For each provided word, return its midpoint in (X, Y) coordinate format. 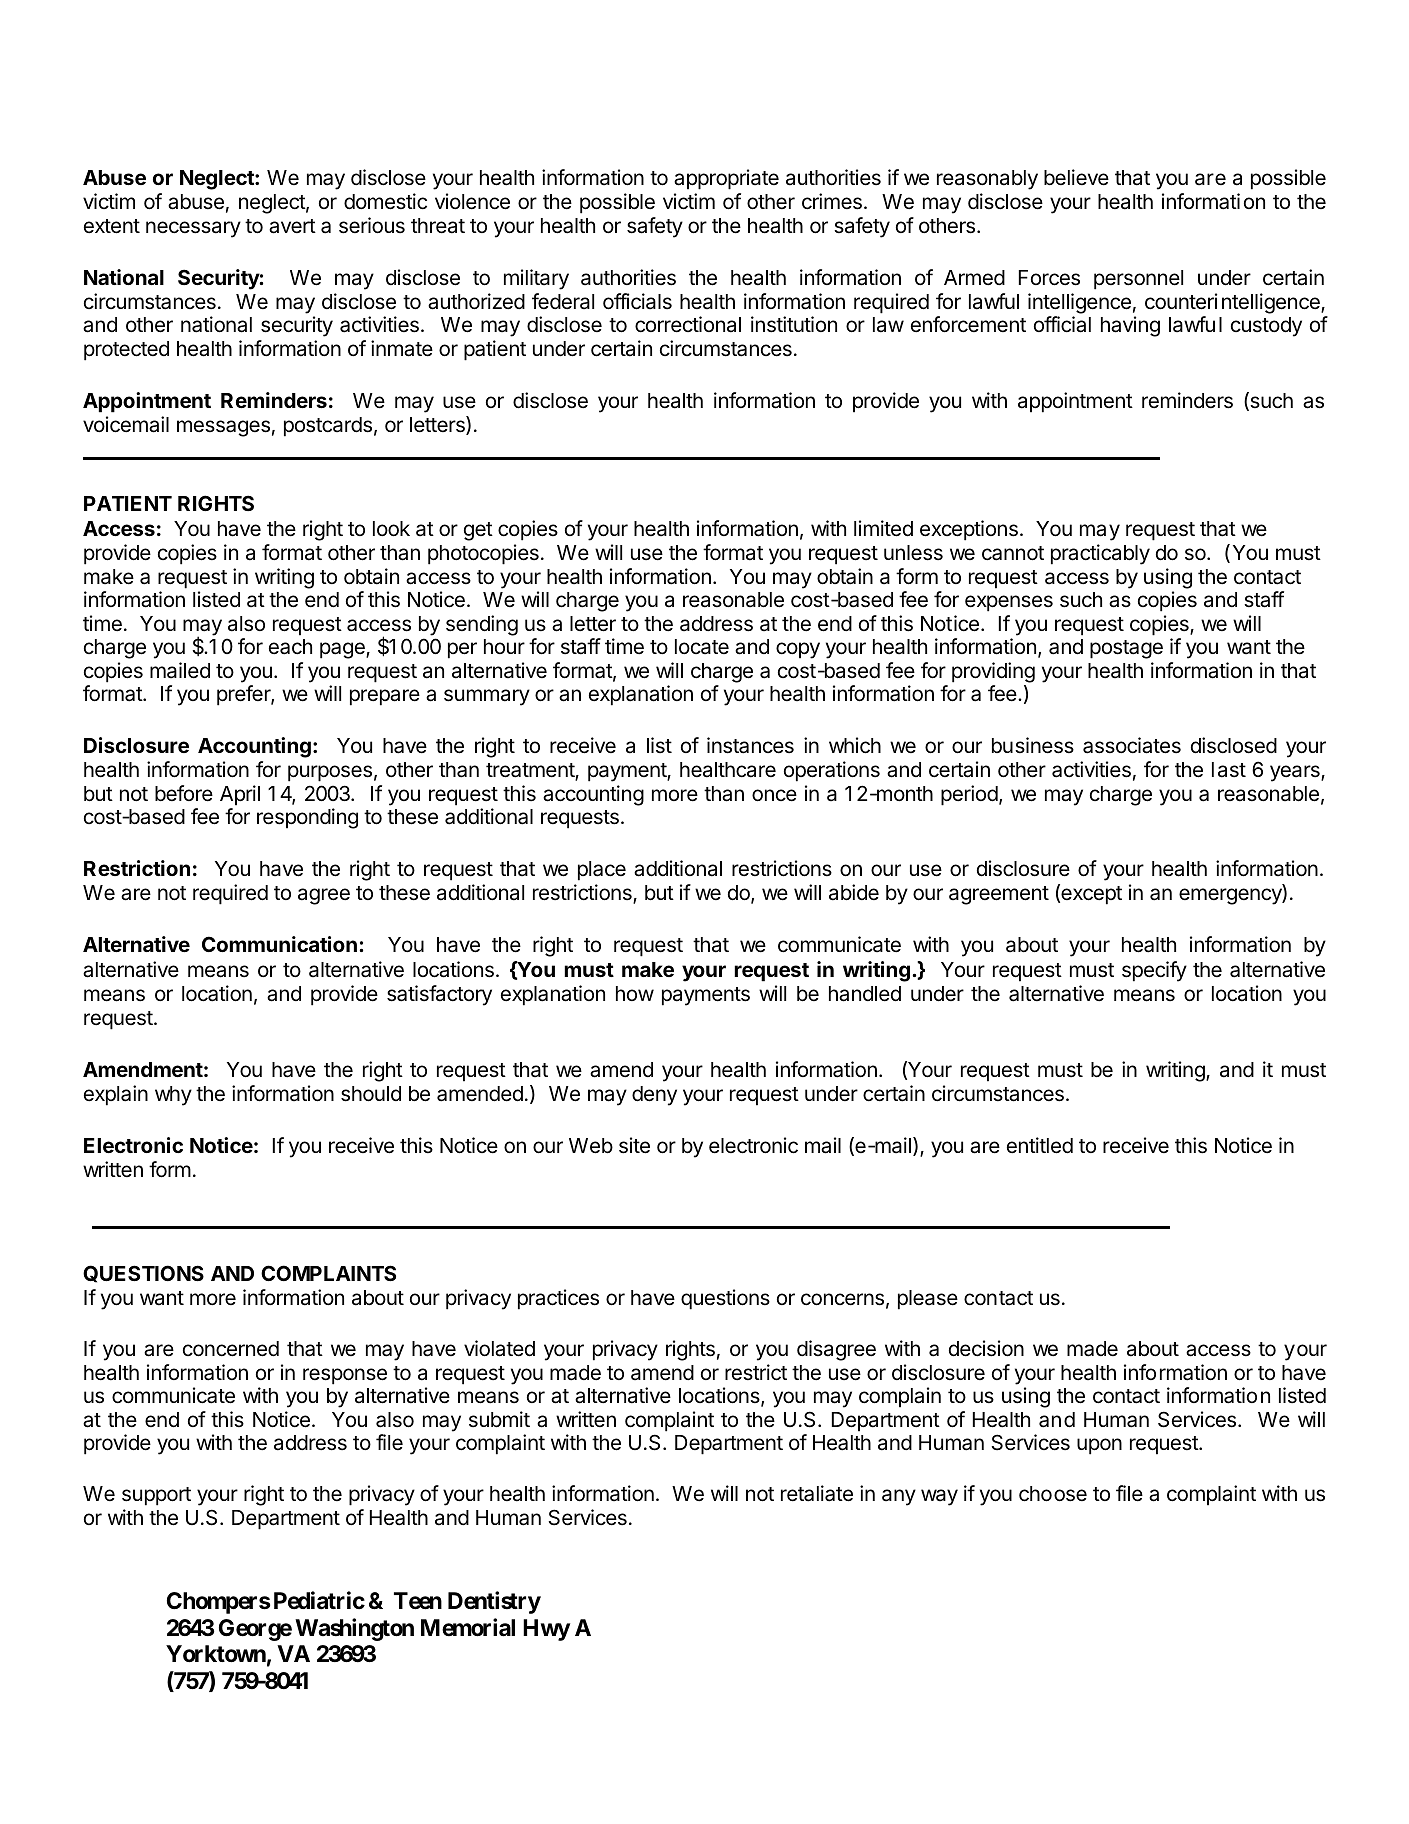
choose (1053, 1494)
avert (292, 226)
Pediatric (319, 1600)
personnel (1138, 280)
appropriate (726, 179)
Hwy (546, 1630)
